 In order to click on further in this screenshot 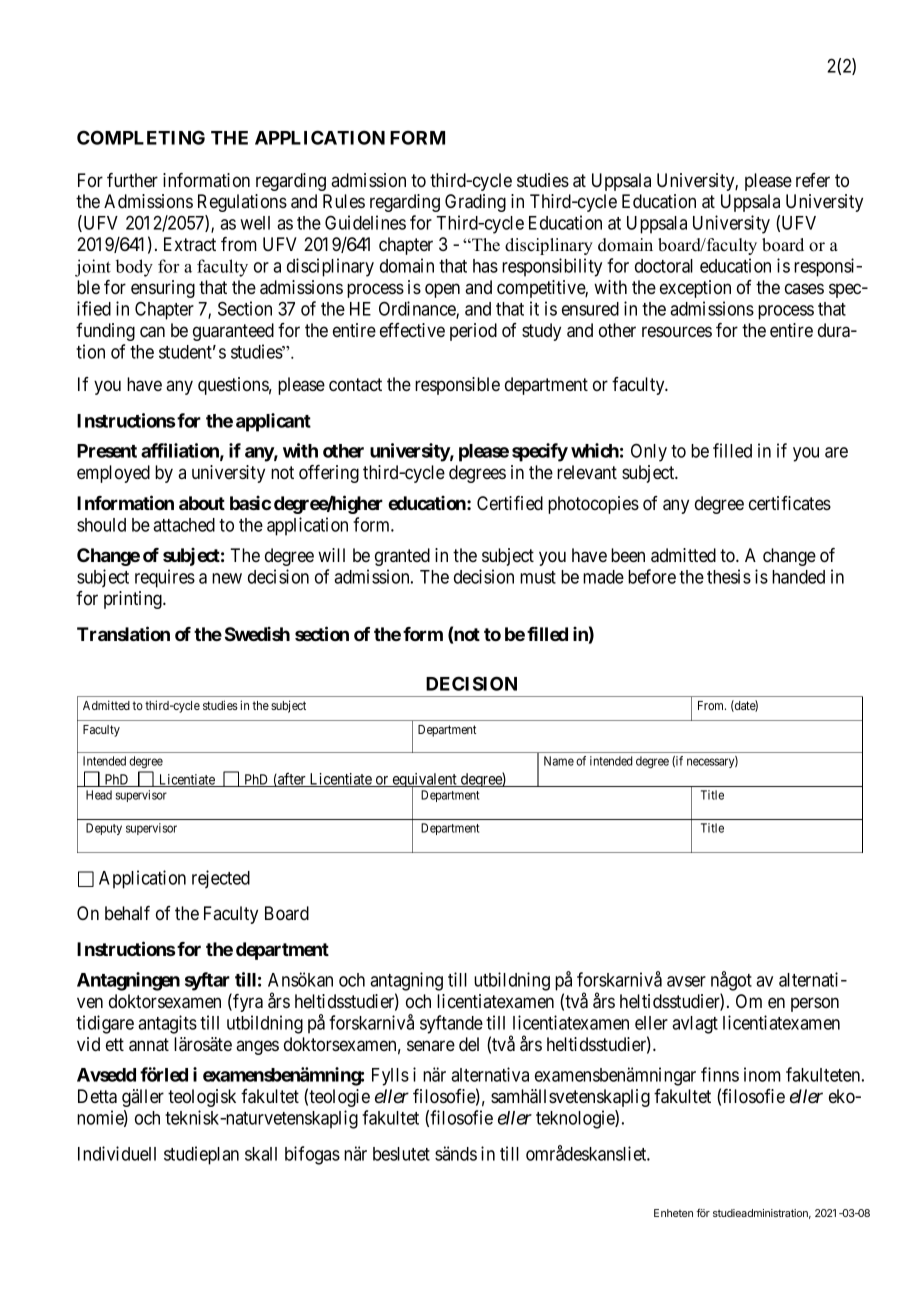, I will do `click(132, 180)`.
